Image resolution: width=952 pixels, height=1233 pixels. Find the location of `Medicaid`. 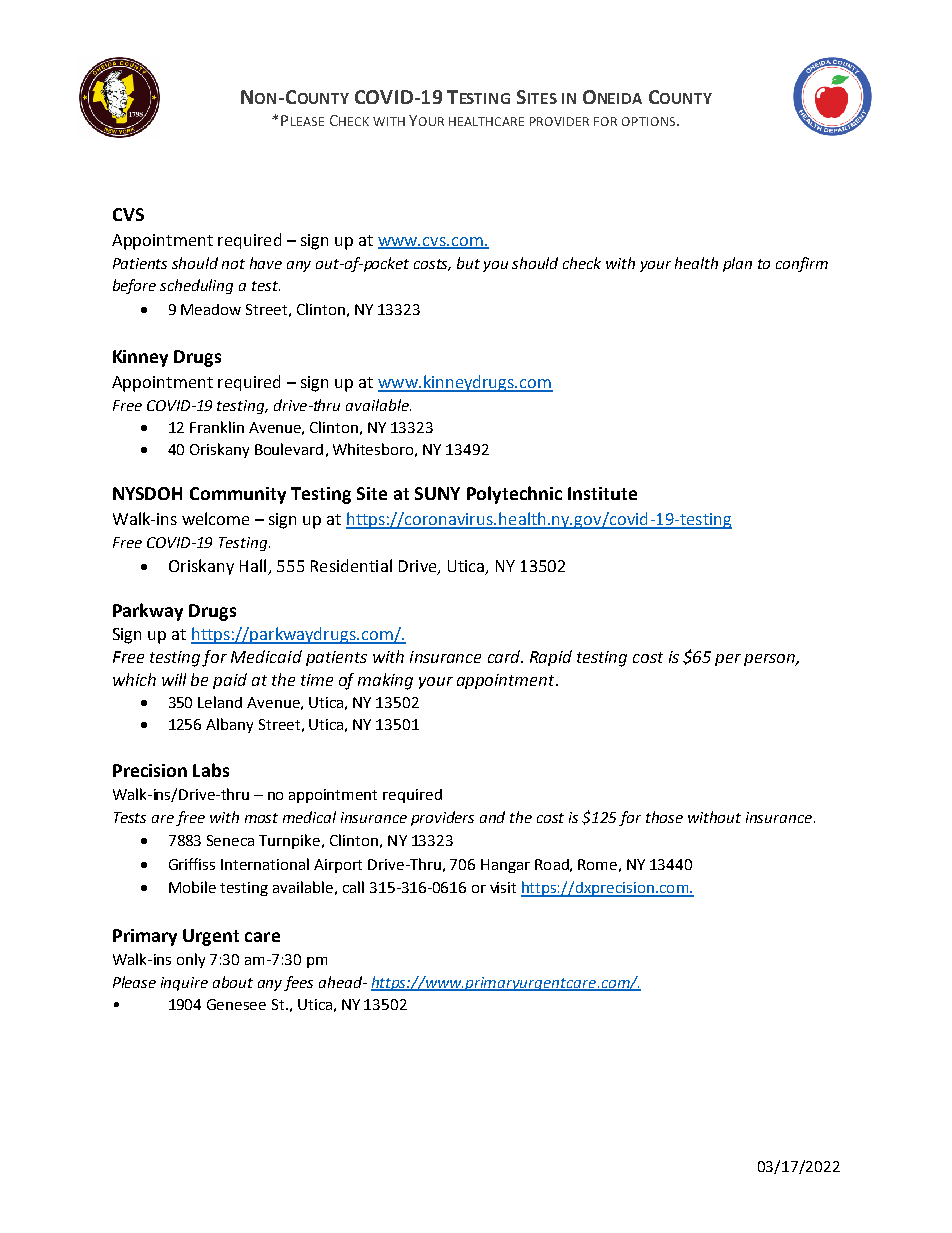

Medicaid is located at coordinates (266, 656).
